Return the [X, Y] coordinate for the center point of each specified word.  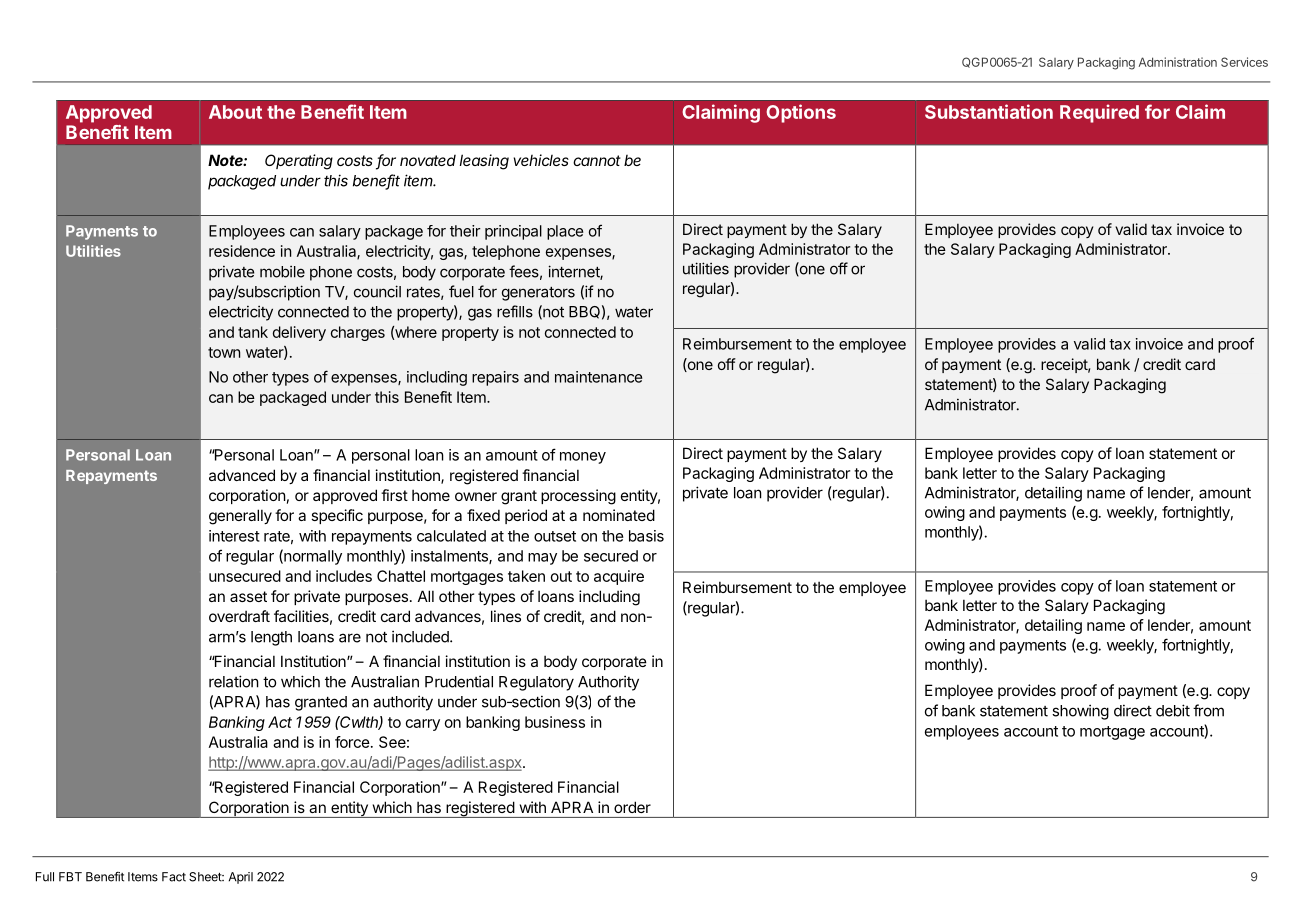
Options [801, 113]
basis [646, 536]
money [583, 458]
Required [1099, 113]
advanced [242, 475]
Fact [174, 877]
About [235, 112]
